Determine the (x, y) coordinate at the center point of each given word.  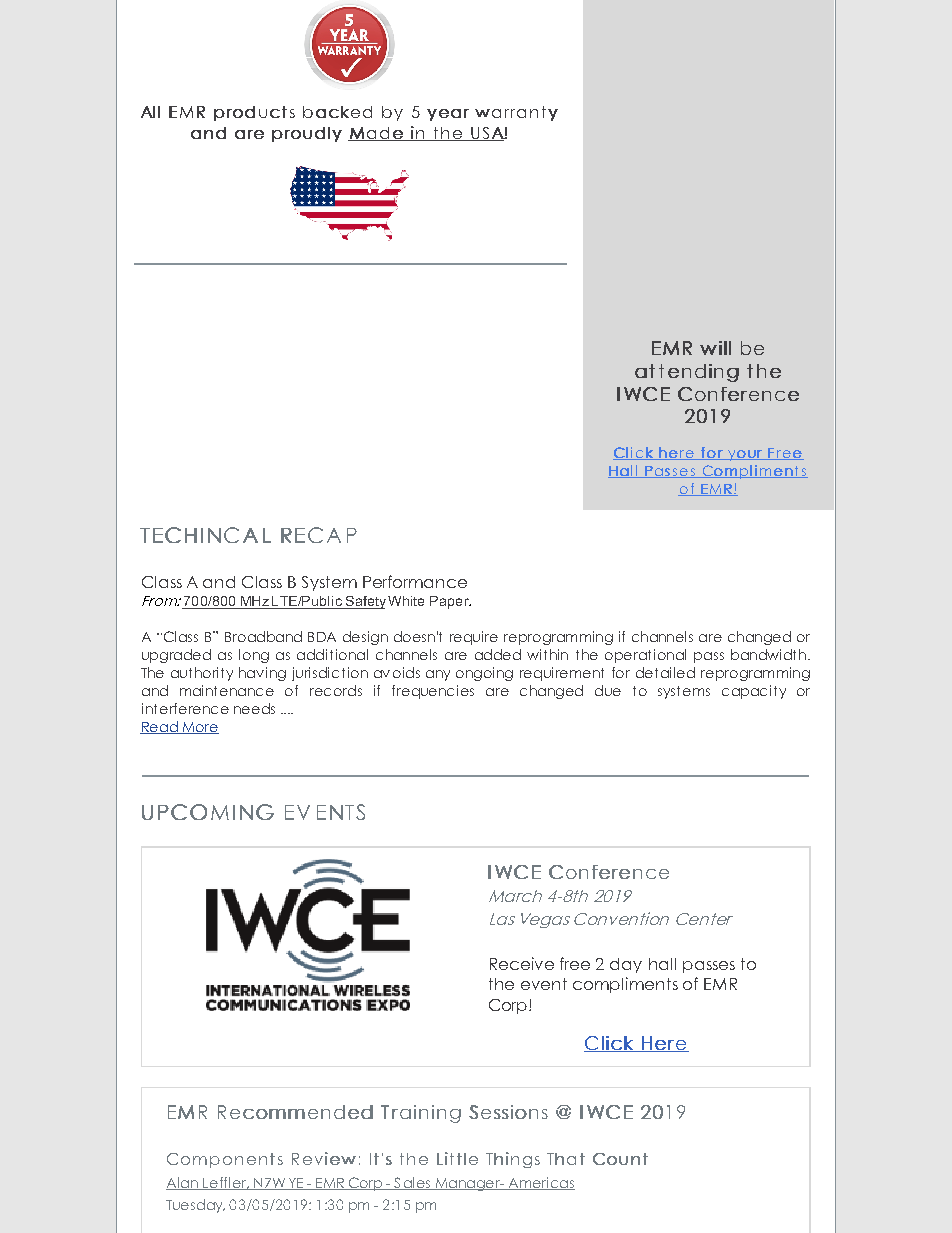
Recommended (295, 1112)
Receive (522, 963)
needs (254, 708)
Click (609, 1044)
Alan (183, 1183)
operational (645, 656)
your (745, 455)
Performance (415, 581)
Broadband (263, 636)
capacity (754, 692)
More (199, 728)
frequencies (433, 692)
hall (662, 964)
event (544, 984)
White (406, 601)
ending (703, 373)
